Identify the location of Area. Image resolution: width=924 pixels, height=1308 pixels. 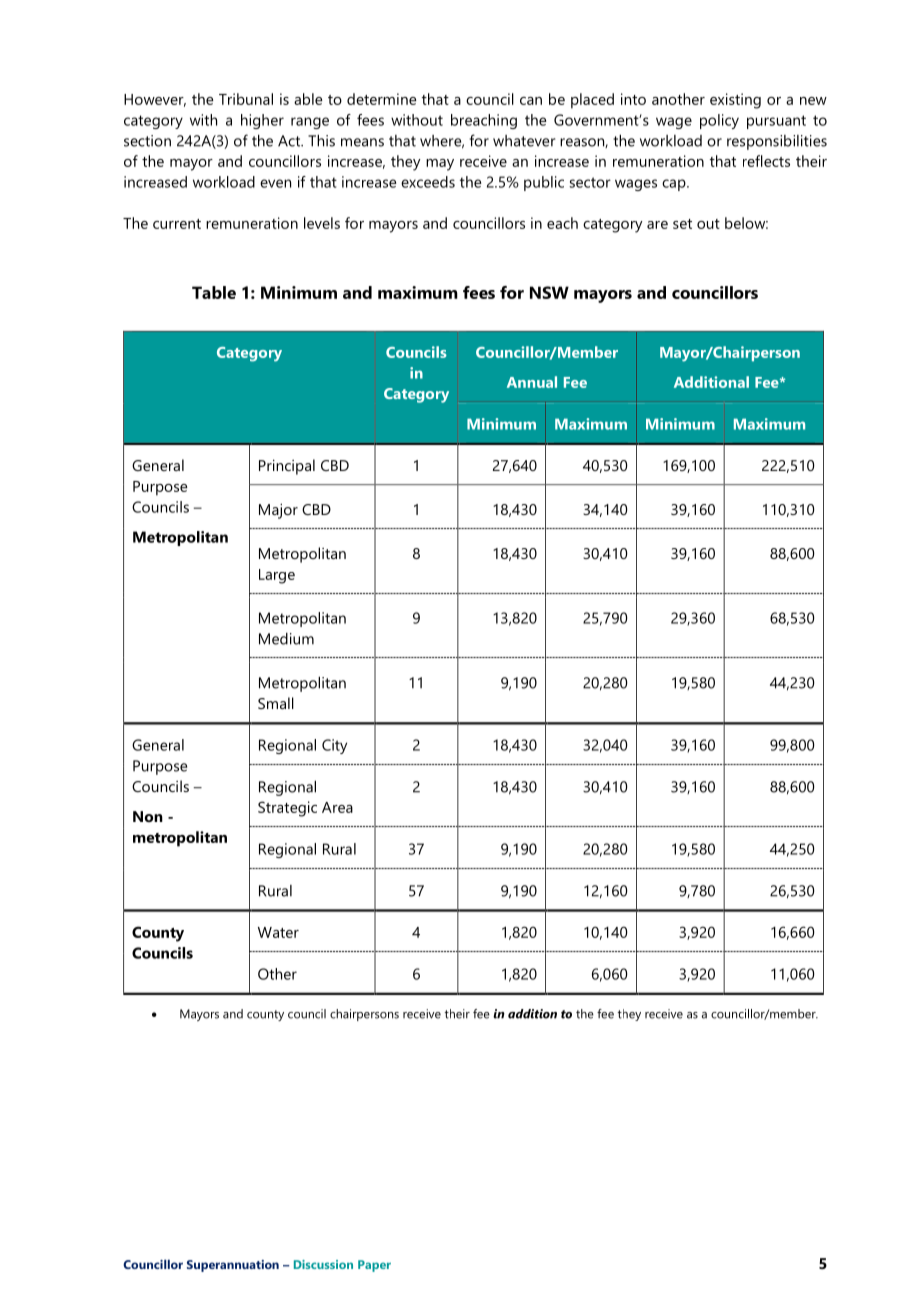
(337, 807).
